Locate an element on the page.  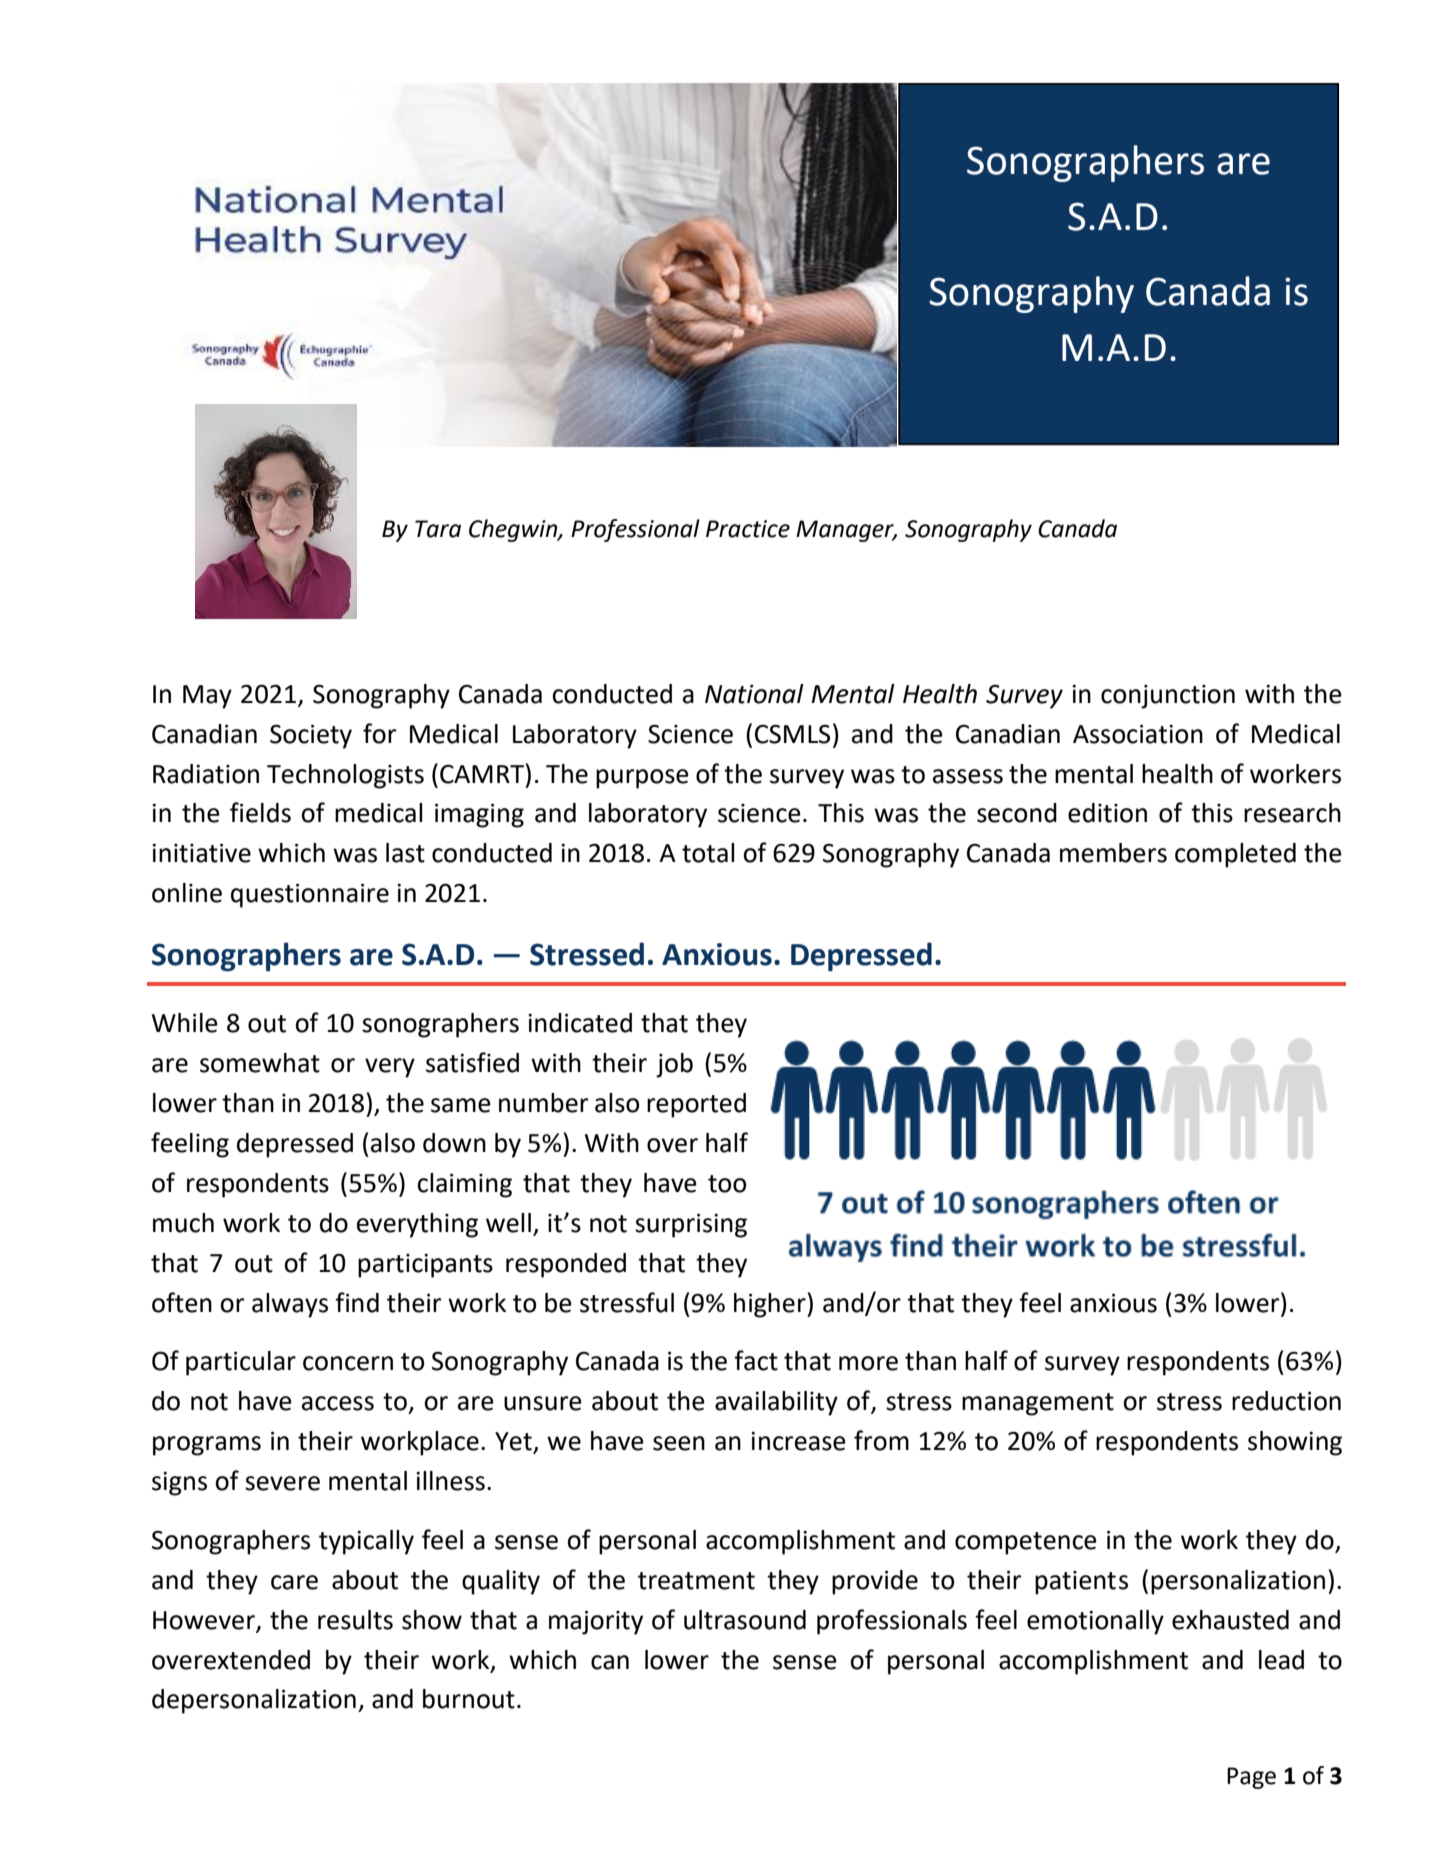
Practice is located at coordinates (748, 529).
